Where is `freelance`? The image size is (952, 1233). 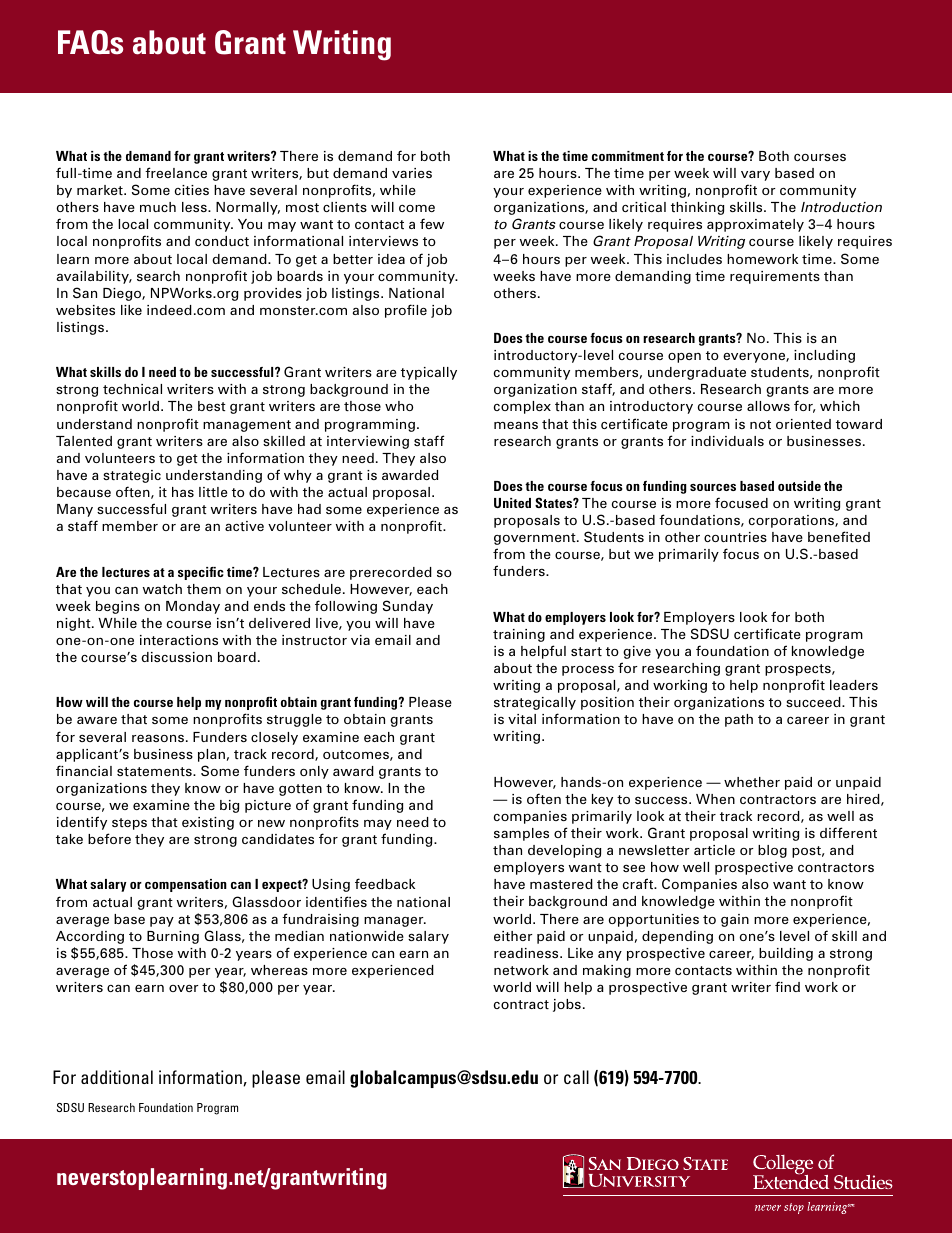 freelance is located at coordinates (176, 172).
